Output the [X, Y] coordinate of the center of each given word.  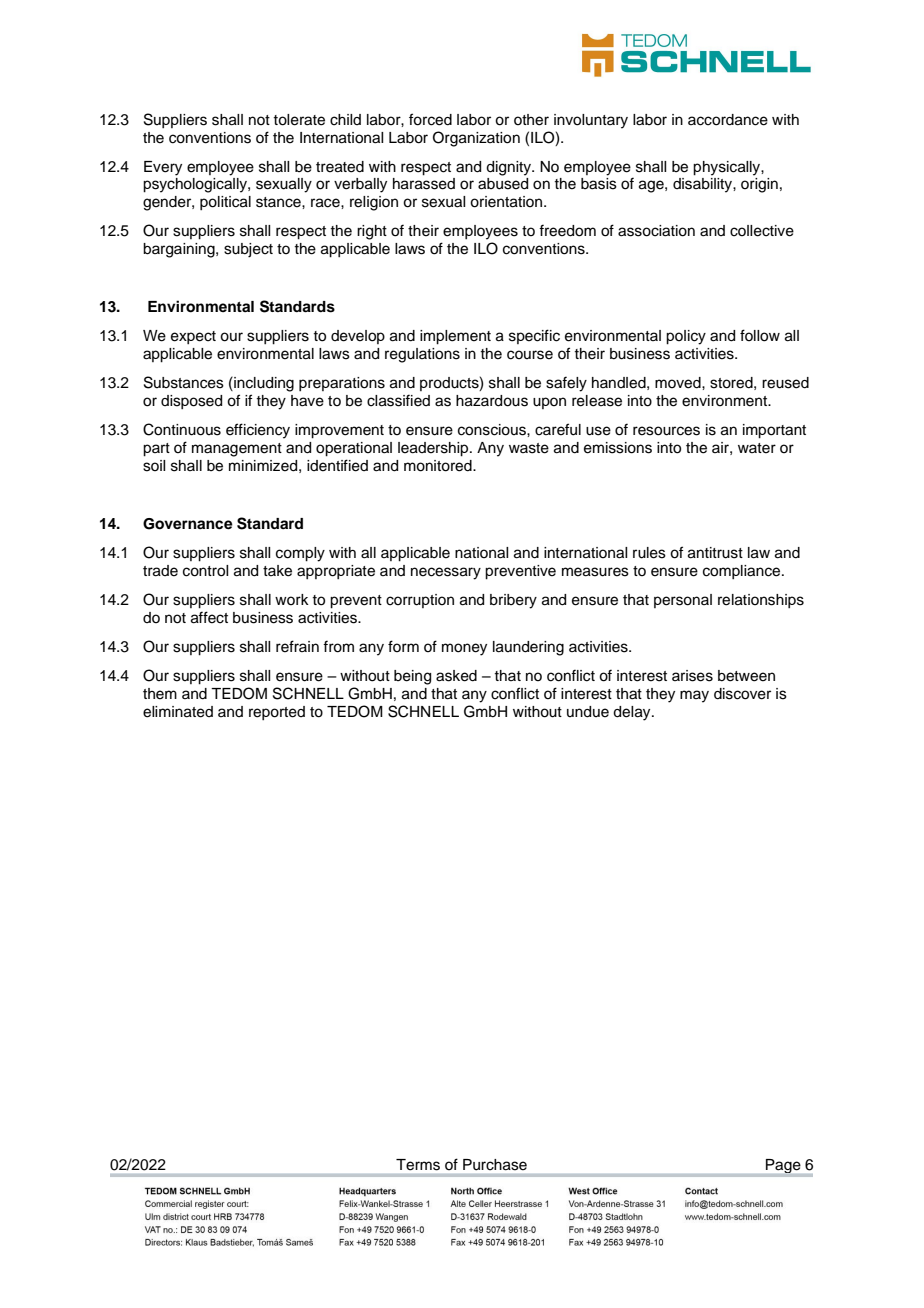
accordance [728, 120]
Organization [476, 139]
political [225, 203]
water [757, 448]
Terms [418, 1164]
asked [456, 676]
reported [277, 713]
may [694, 696]
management [237, 450]
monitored [439, 466]
